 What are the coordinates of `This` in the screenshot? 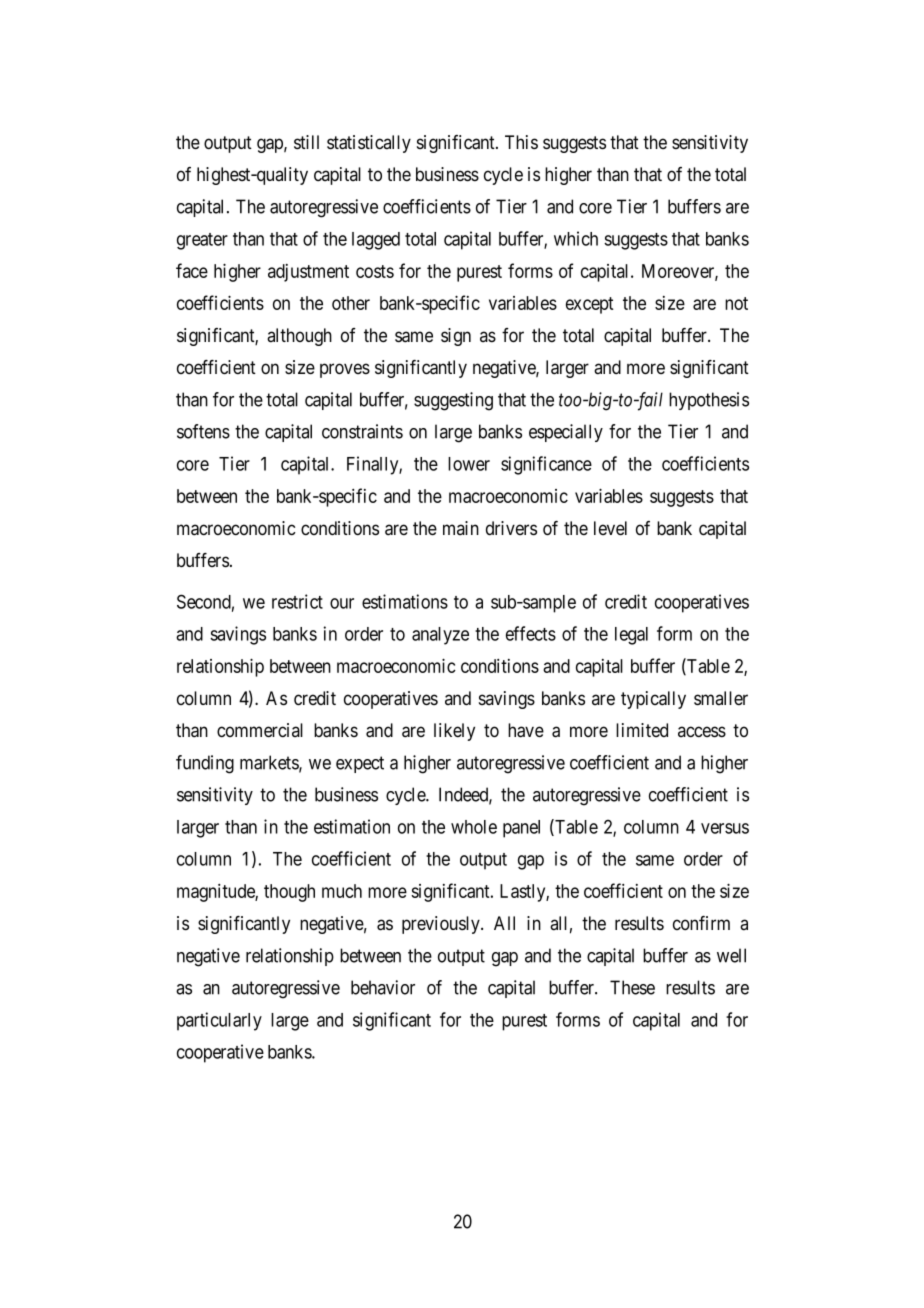 It's located at (521, 142).
